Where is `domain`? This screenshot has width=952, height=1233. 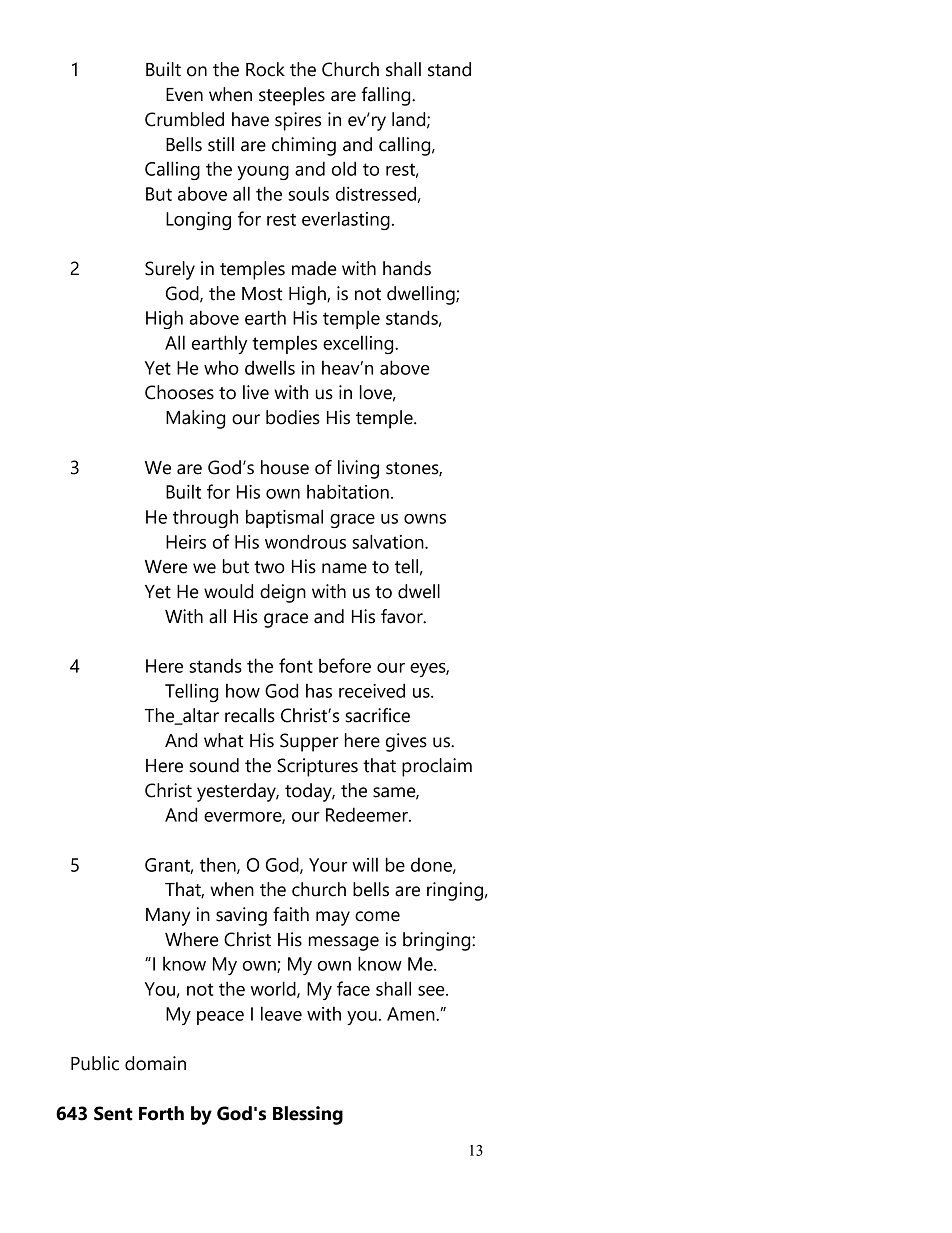
domain is located at coordinates (155, 1063).
